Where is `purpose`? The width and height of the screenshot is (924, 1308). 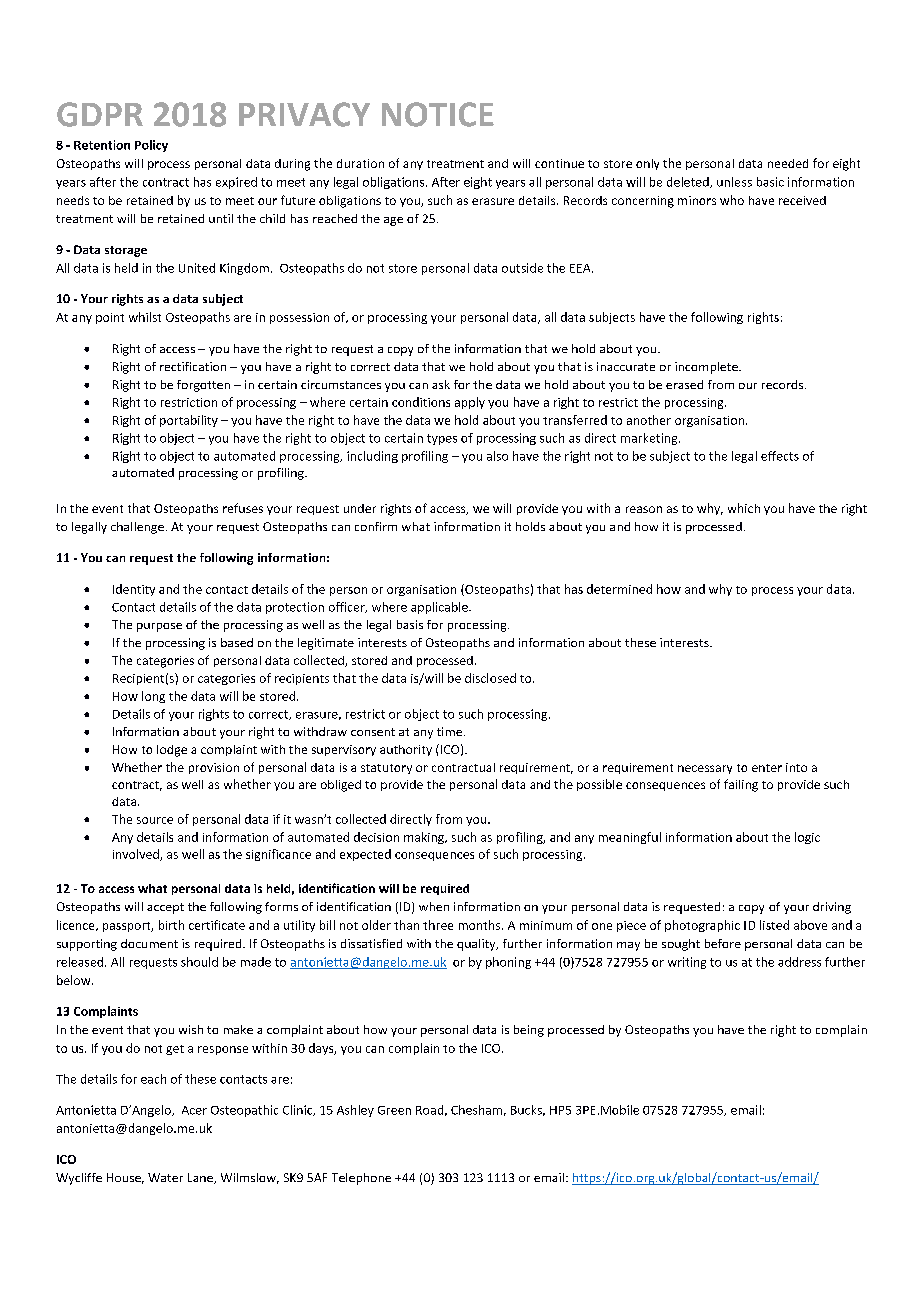
purpose is located at coordinates (159, 627).
